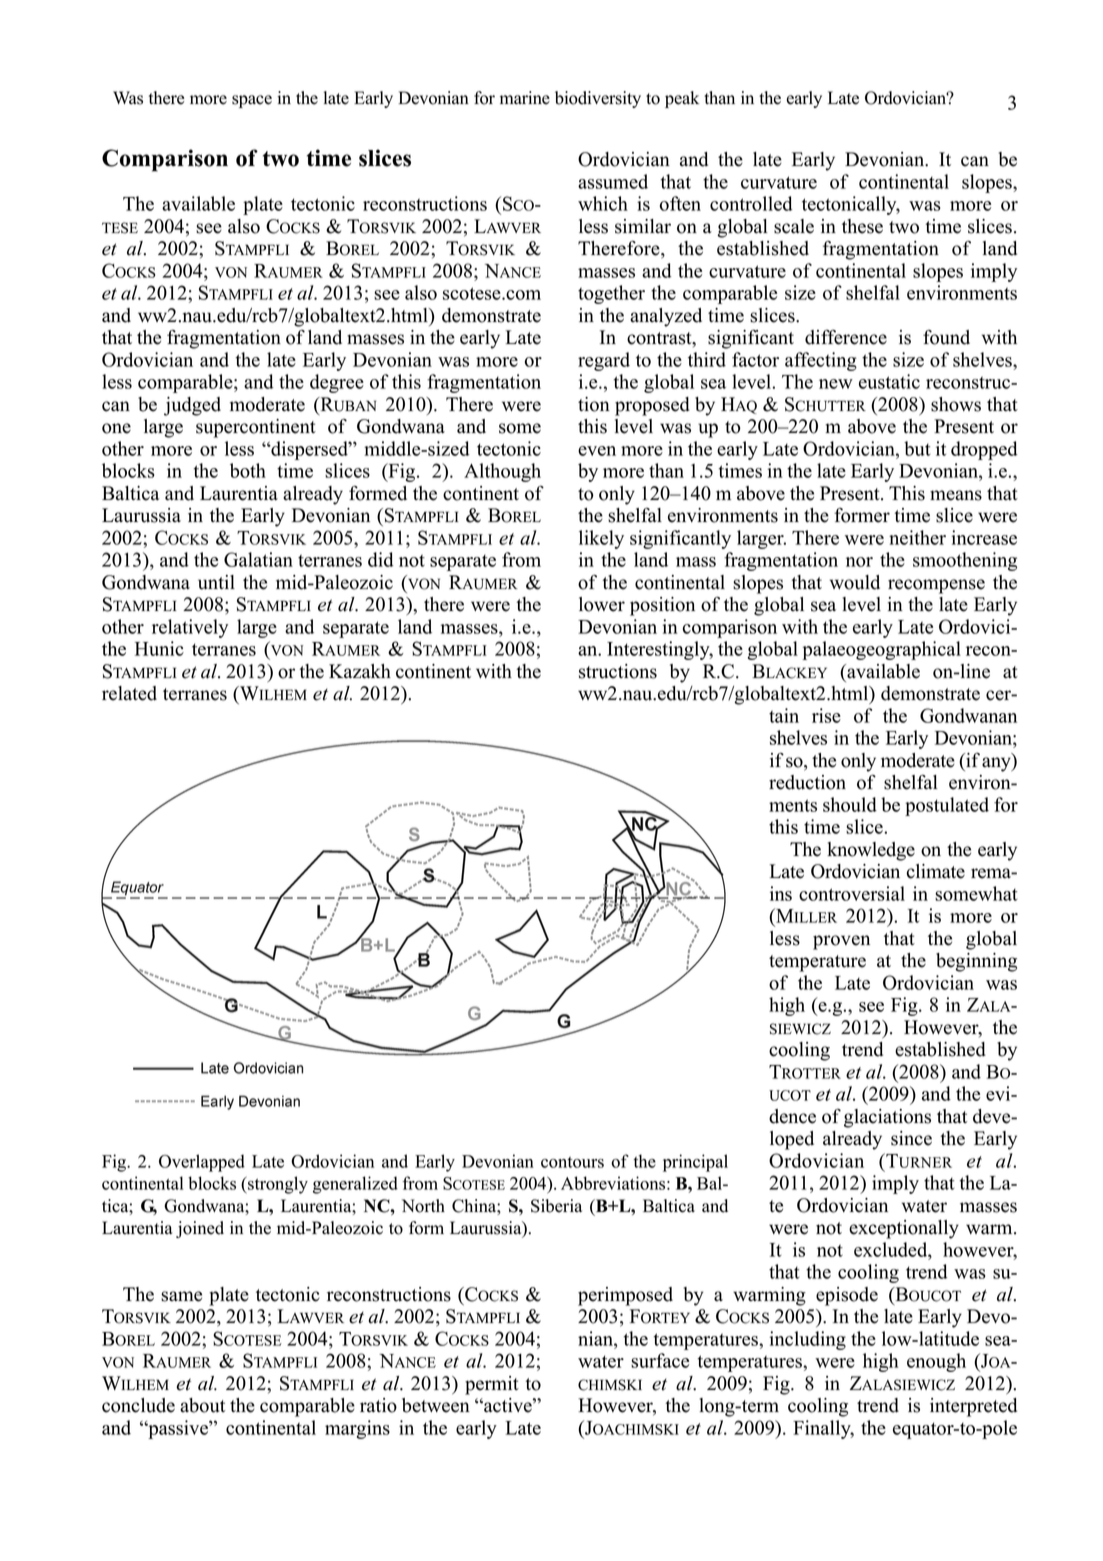 Image resolution: width=1103 pixels, height=1561 pixels. I want to click on relatively, so click(190, 628).
